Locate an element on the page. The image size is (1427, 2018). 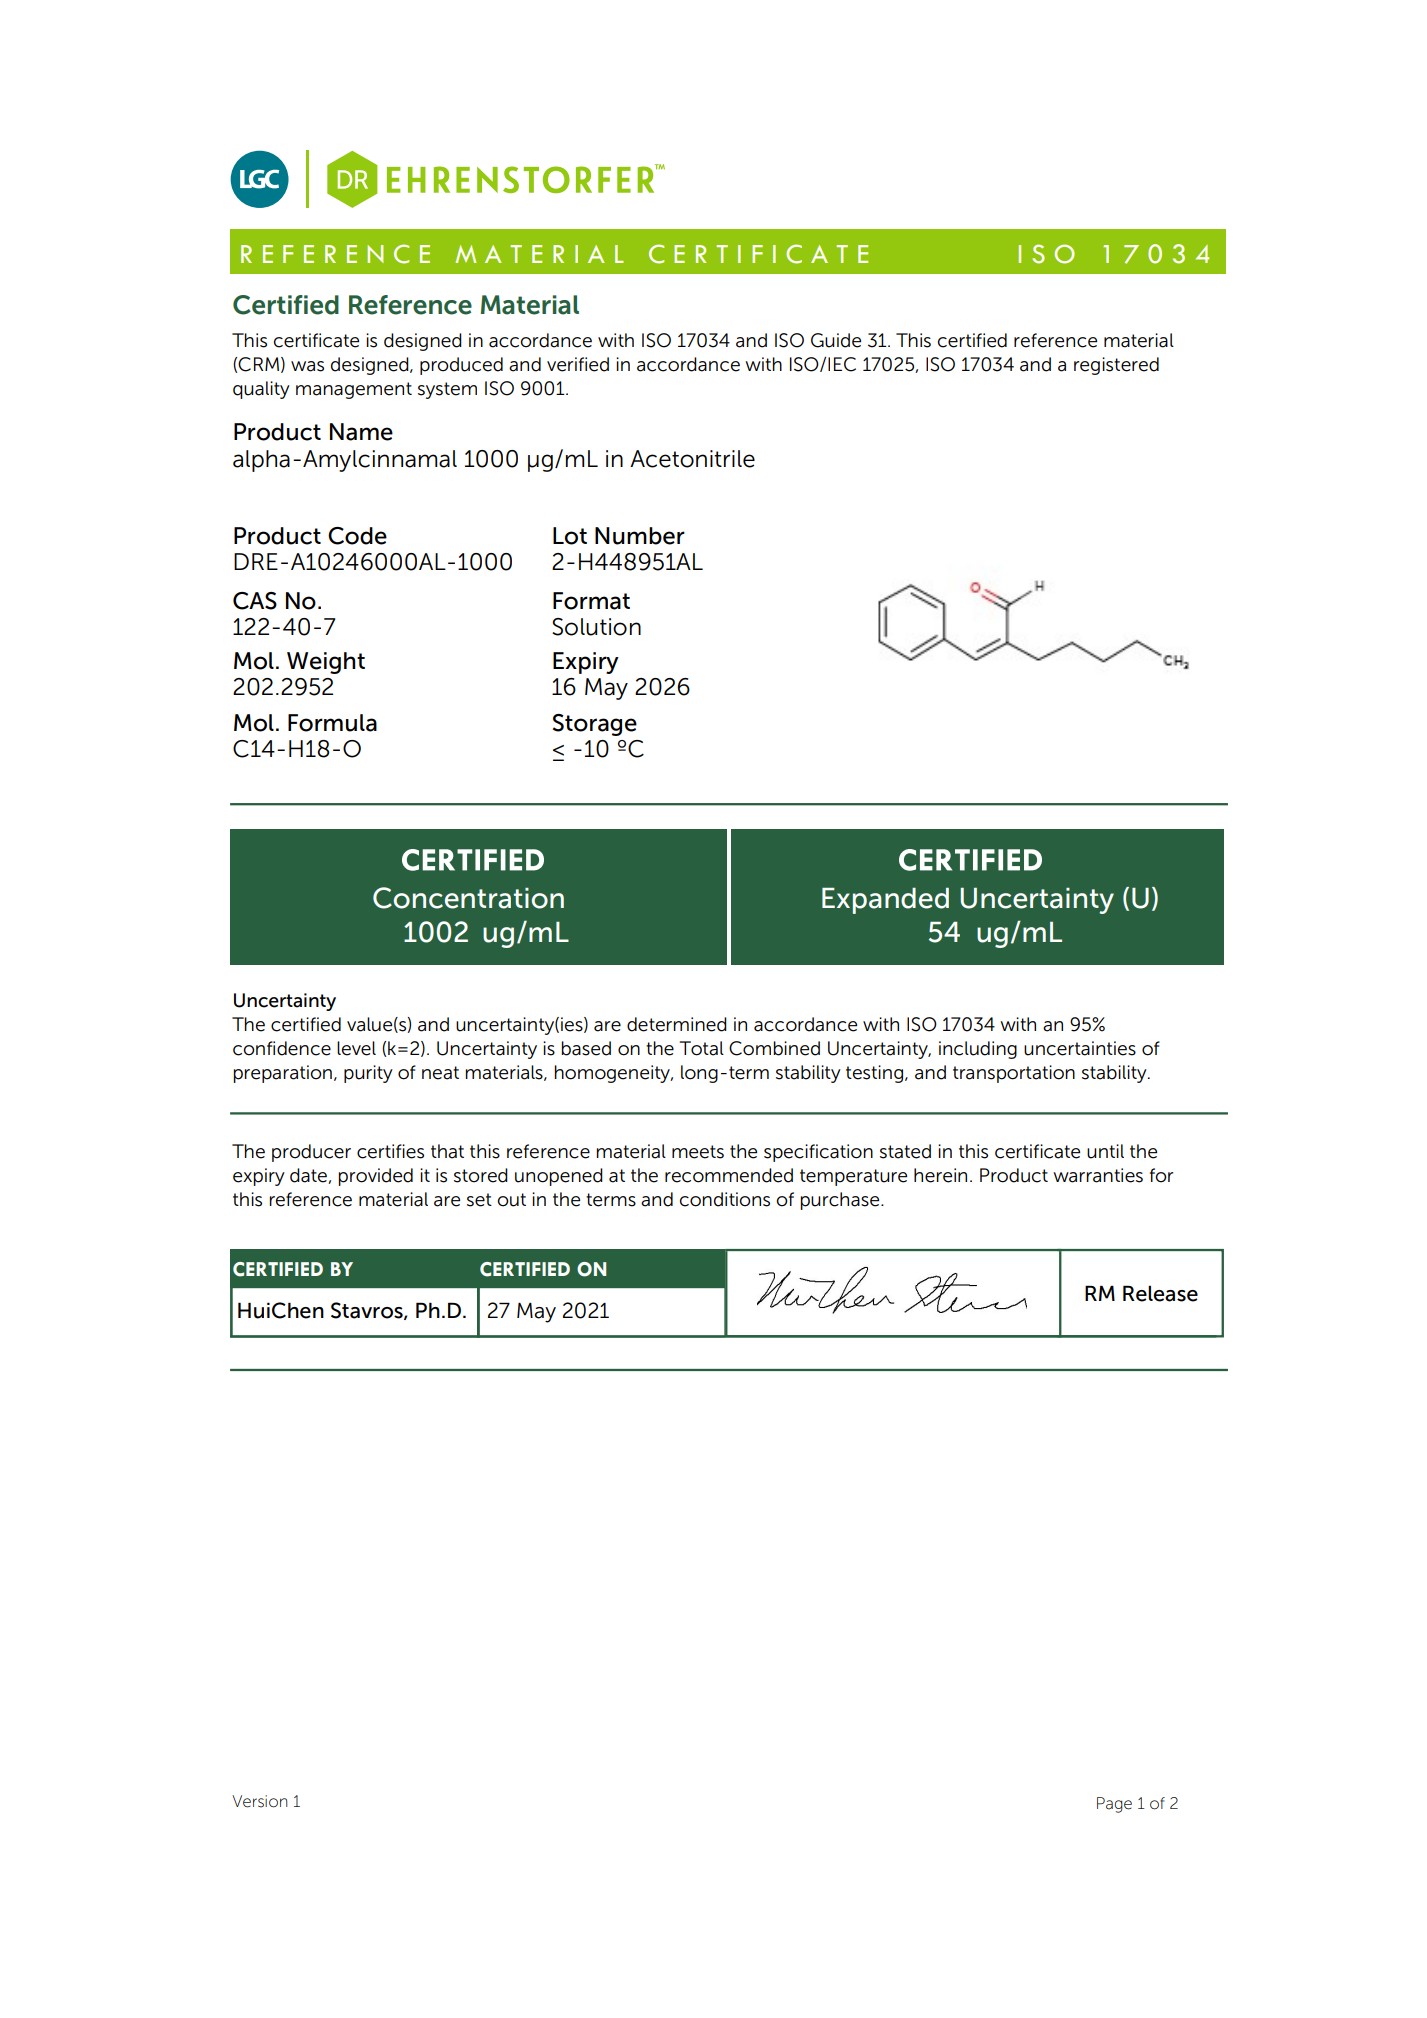
Expanded is located at coordinates (885, 901).
